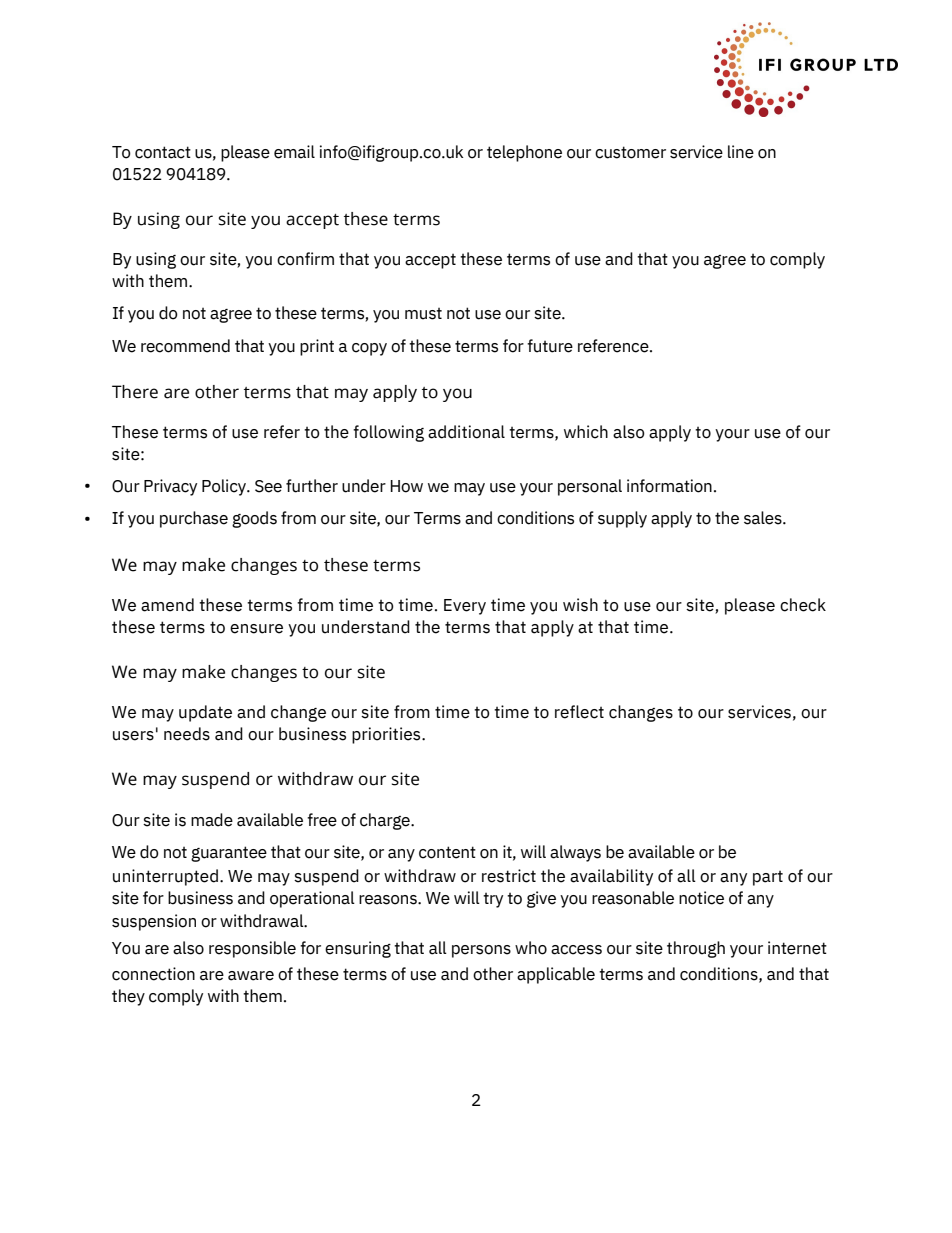 The width and height of the screenshot is (952, 1233). I want to click on additional, so click(466, 432).
